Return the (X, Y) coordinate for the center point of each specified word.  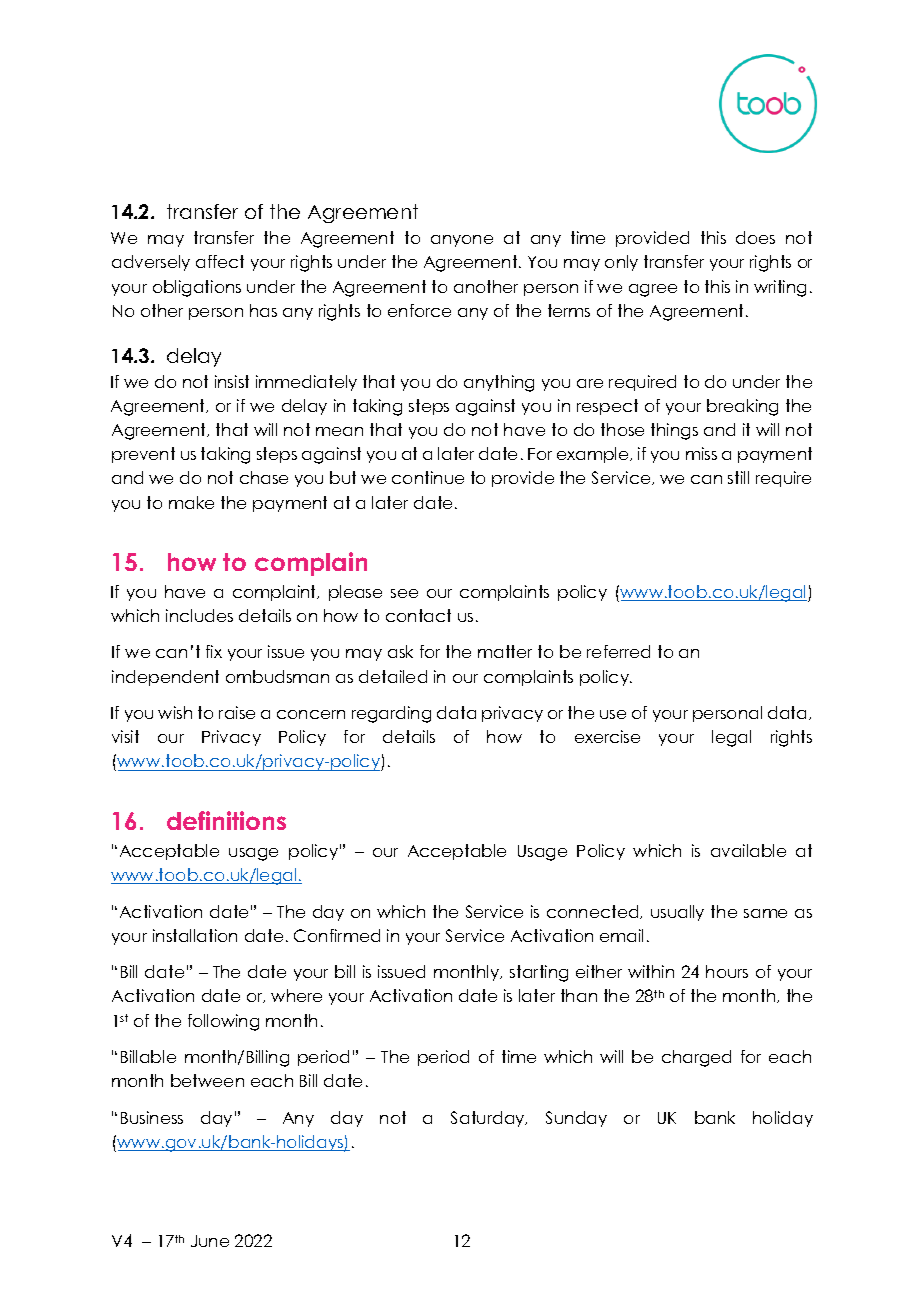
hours (727, 971)
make (191, 502)
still (738, 477)
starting (539, 973)
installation (195, 935)
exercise (607, 736)
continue (428, 477)
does (755, 237)
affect (220, 261)
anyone (462, 241)
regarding (391, 714)
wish (175, 712)
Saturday (489, 1119)
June (210, 1241)
